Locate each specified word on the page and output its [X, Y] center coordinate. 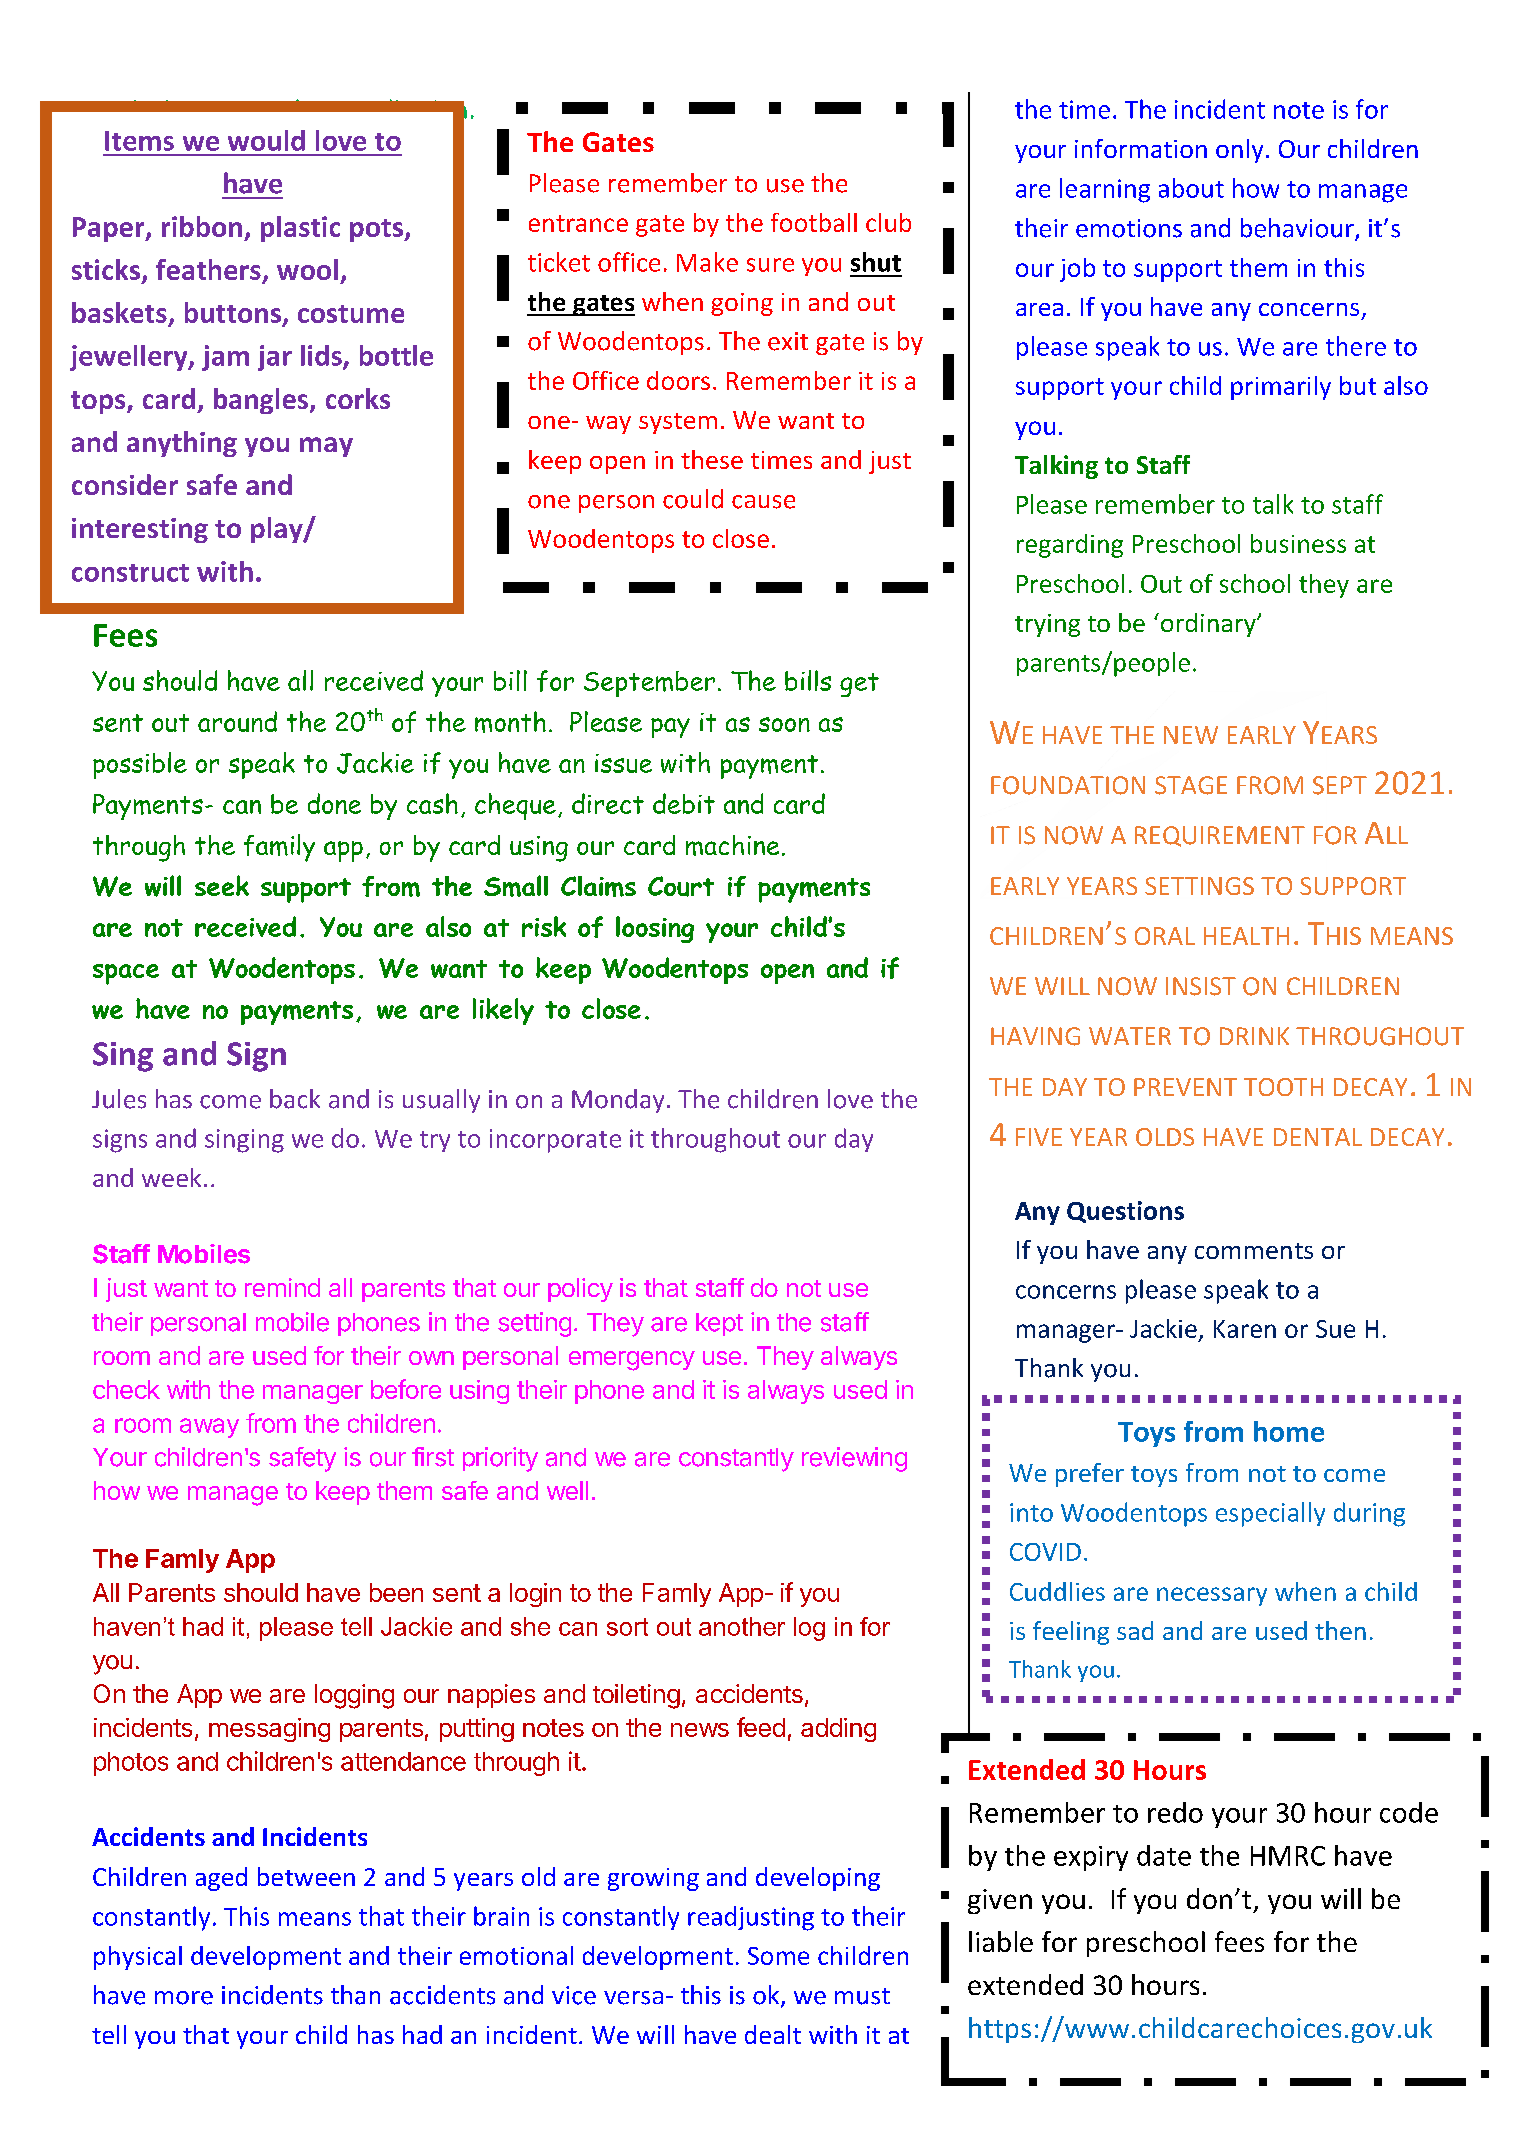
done [334, 803]
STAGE [1191, 785]
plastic [300, 229]
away [209, 1428]
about [1191, 188]
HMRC [1288, 1856]
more [184, 1998]
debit [684, 803]
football [814, 222]
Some [778, 1956]
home [1289, 1431]
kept [719, 1324]
